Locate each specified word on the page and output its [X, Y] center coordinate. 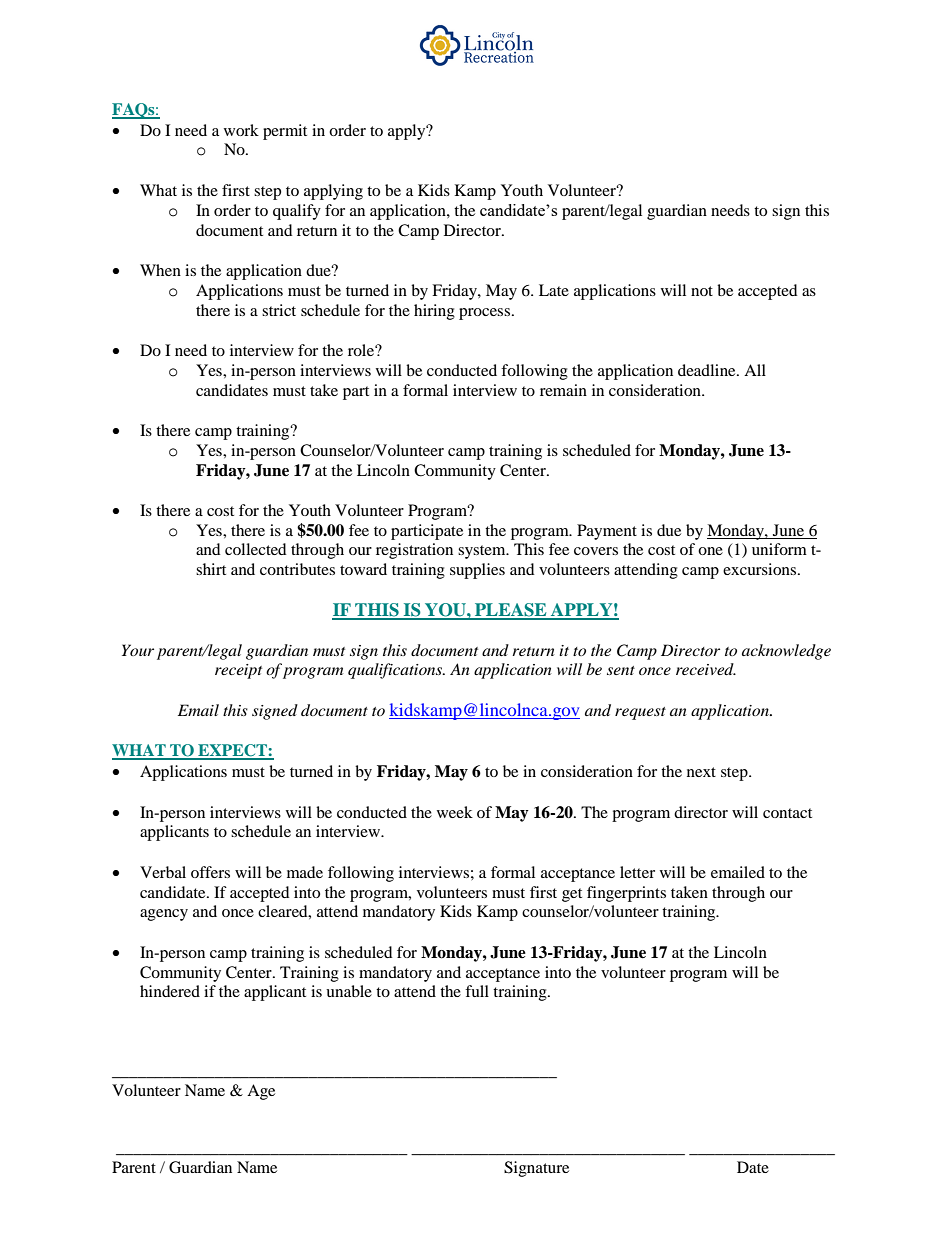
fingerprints [626, 894]
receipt [238, 671]
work [241, 130]
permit [285, 132]
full [477, 991]
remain [563, 390]
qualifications [396, 671]
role [362, 350]
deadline [708, 370]
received [706, 669]
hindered [170, 991]
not [702, 291]
